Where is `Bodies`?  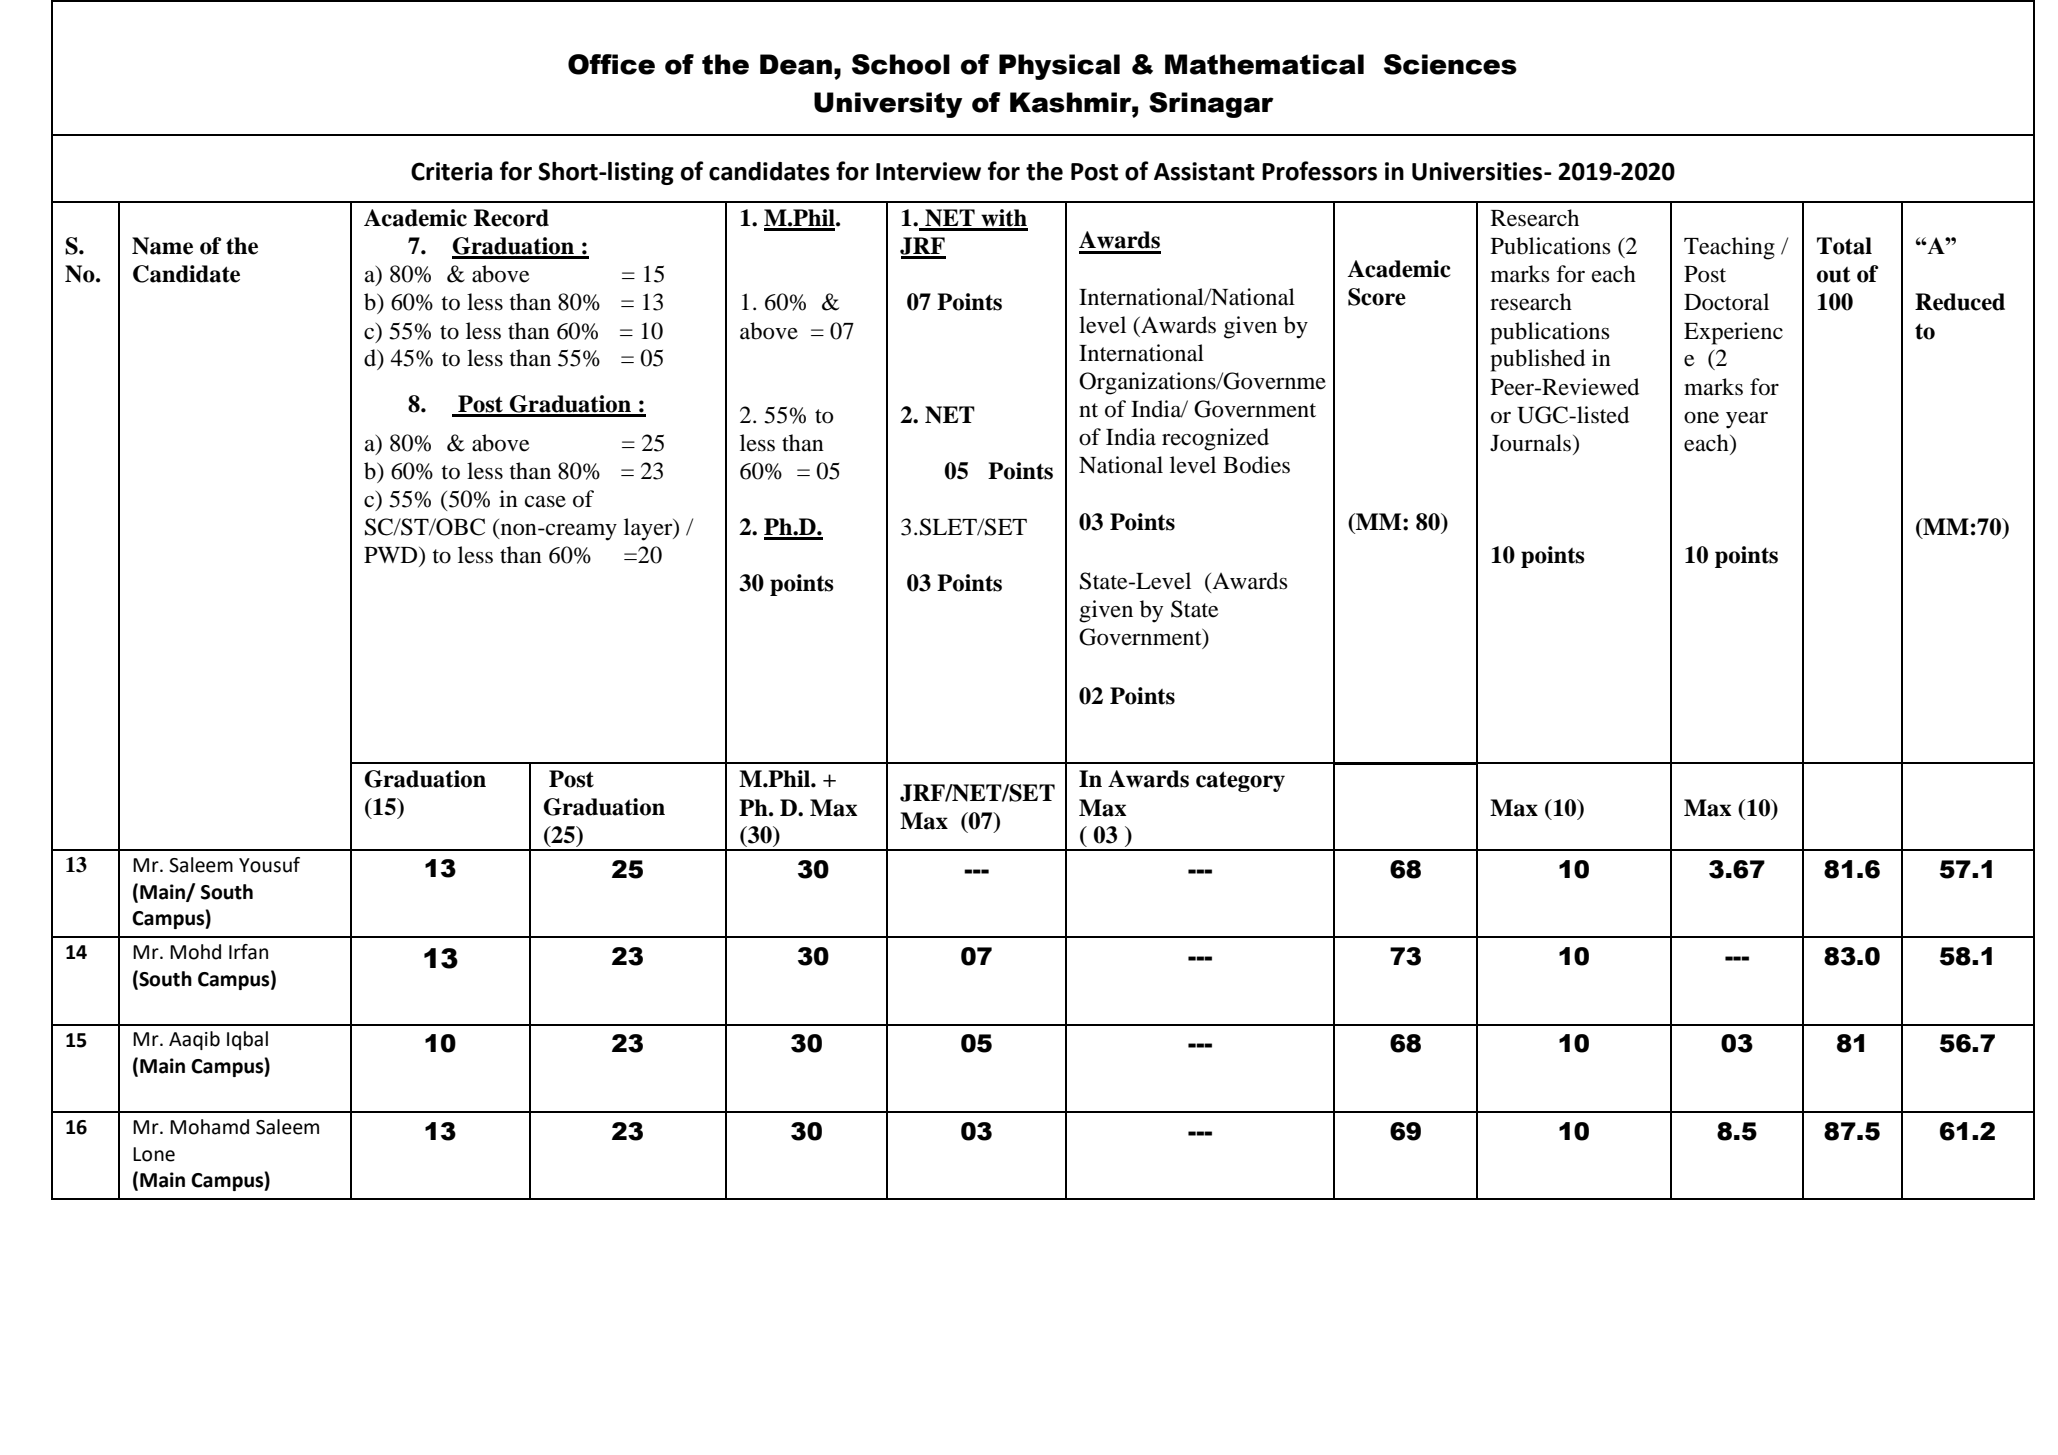
Bodies is located at coordinates (1256, 465).
